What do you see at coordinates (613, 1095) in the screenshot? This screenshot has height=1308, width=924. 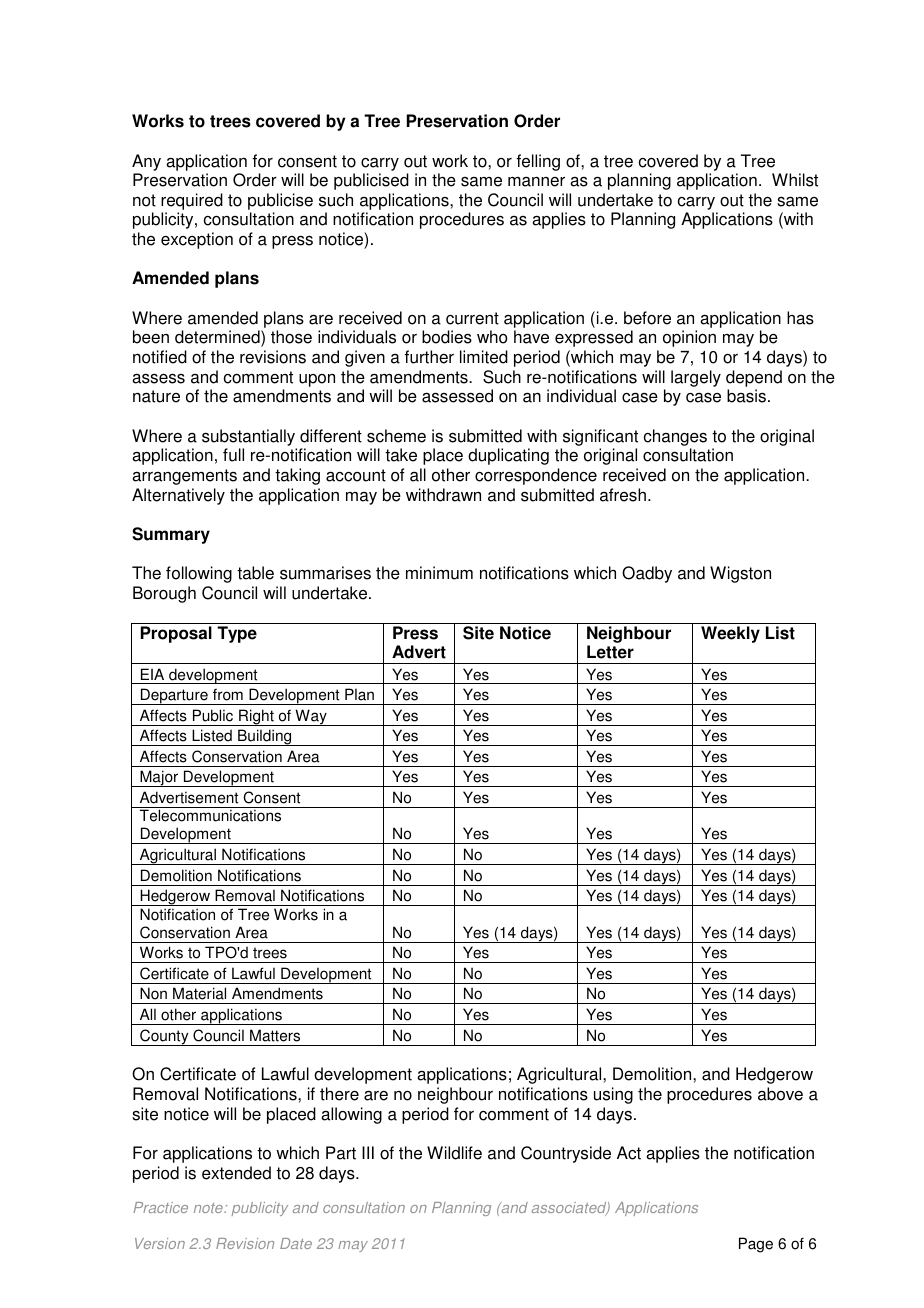 I see `using` at bounding box center [613, 1095].
